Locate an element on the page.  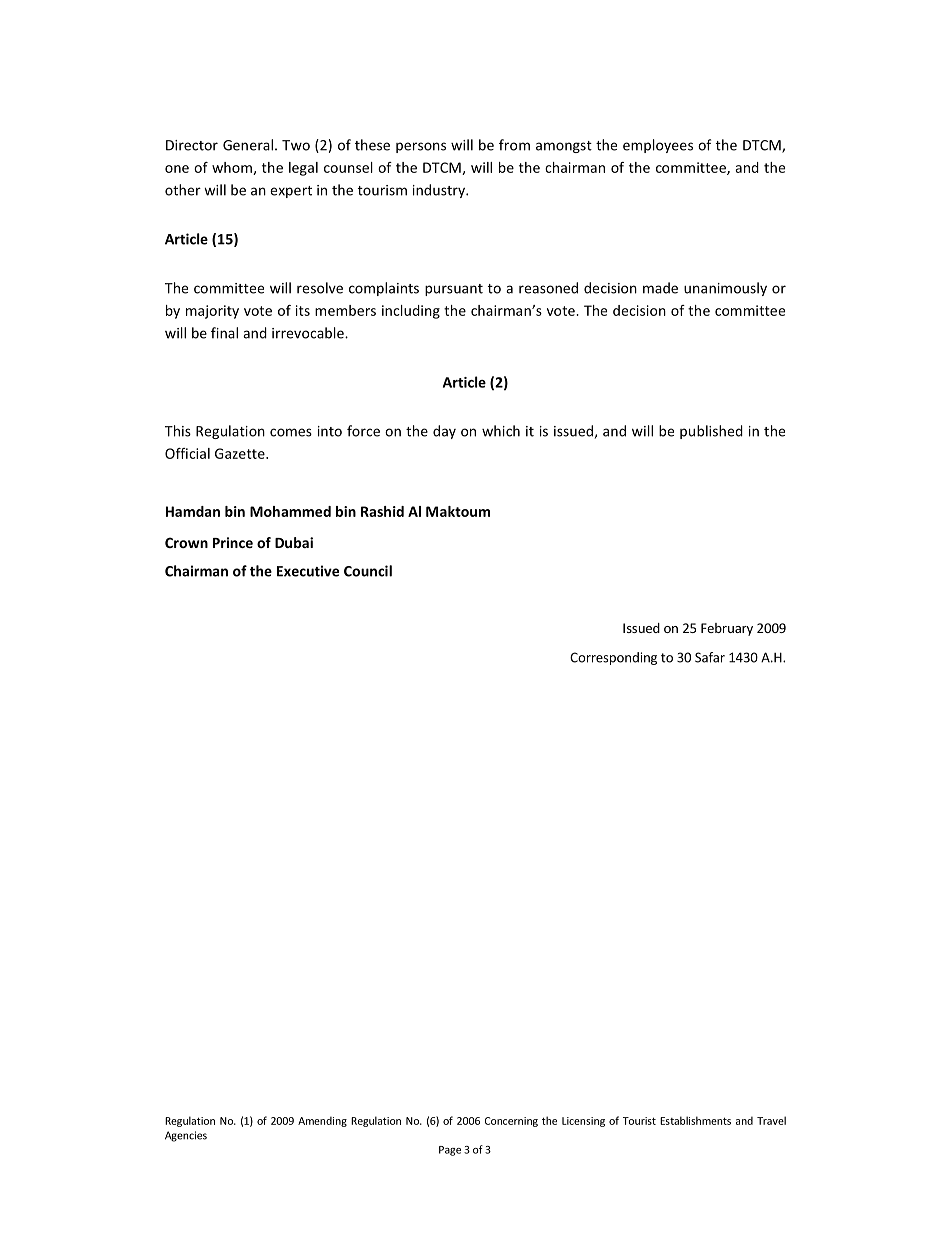
Establishments is located at coordinates (695, 1120).
